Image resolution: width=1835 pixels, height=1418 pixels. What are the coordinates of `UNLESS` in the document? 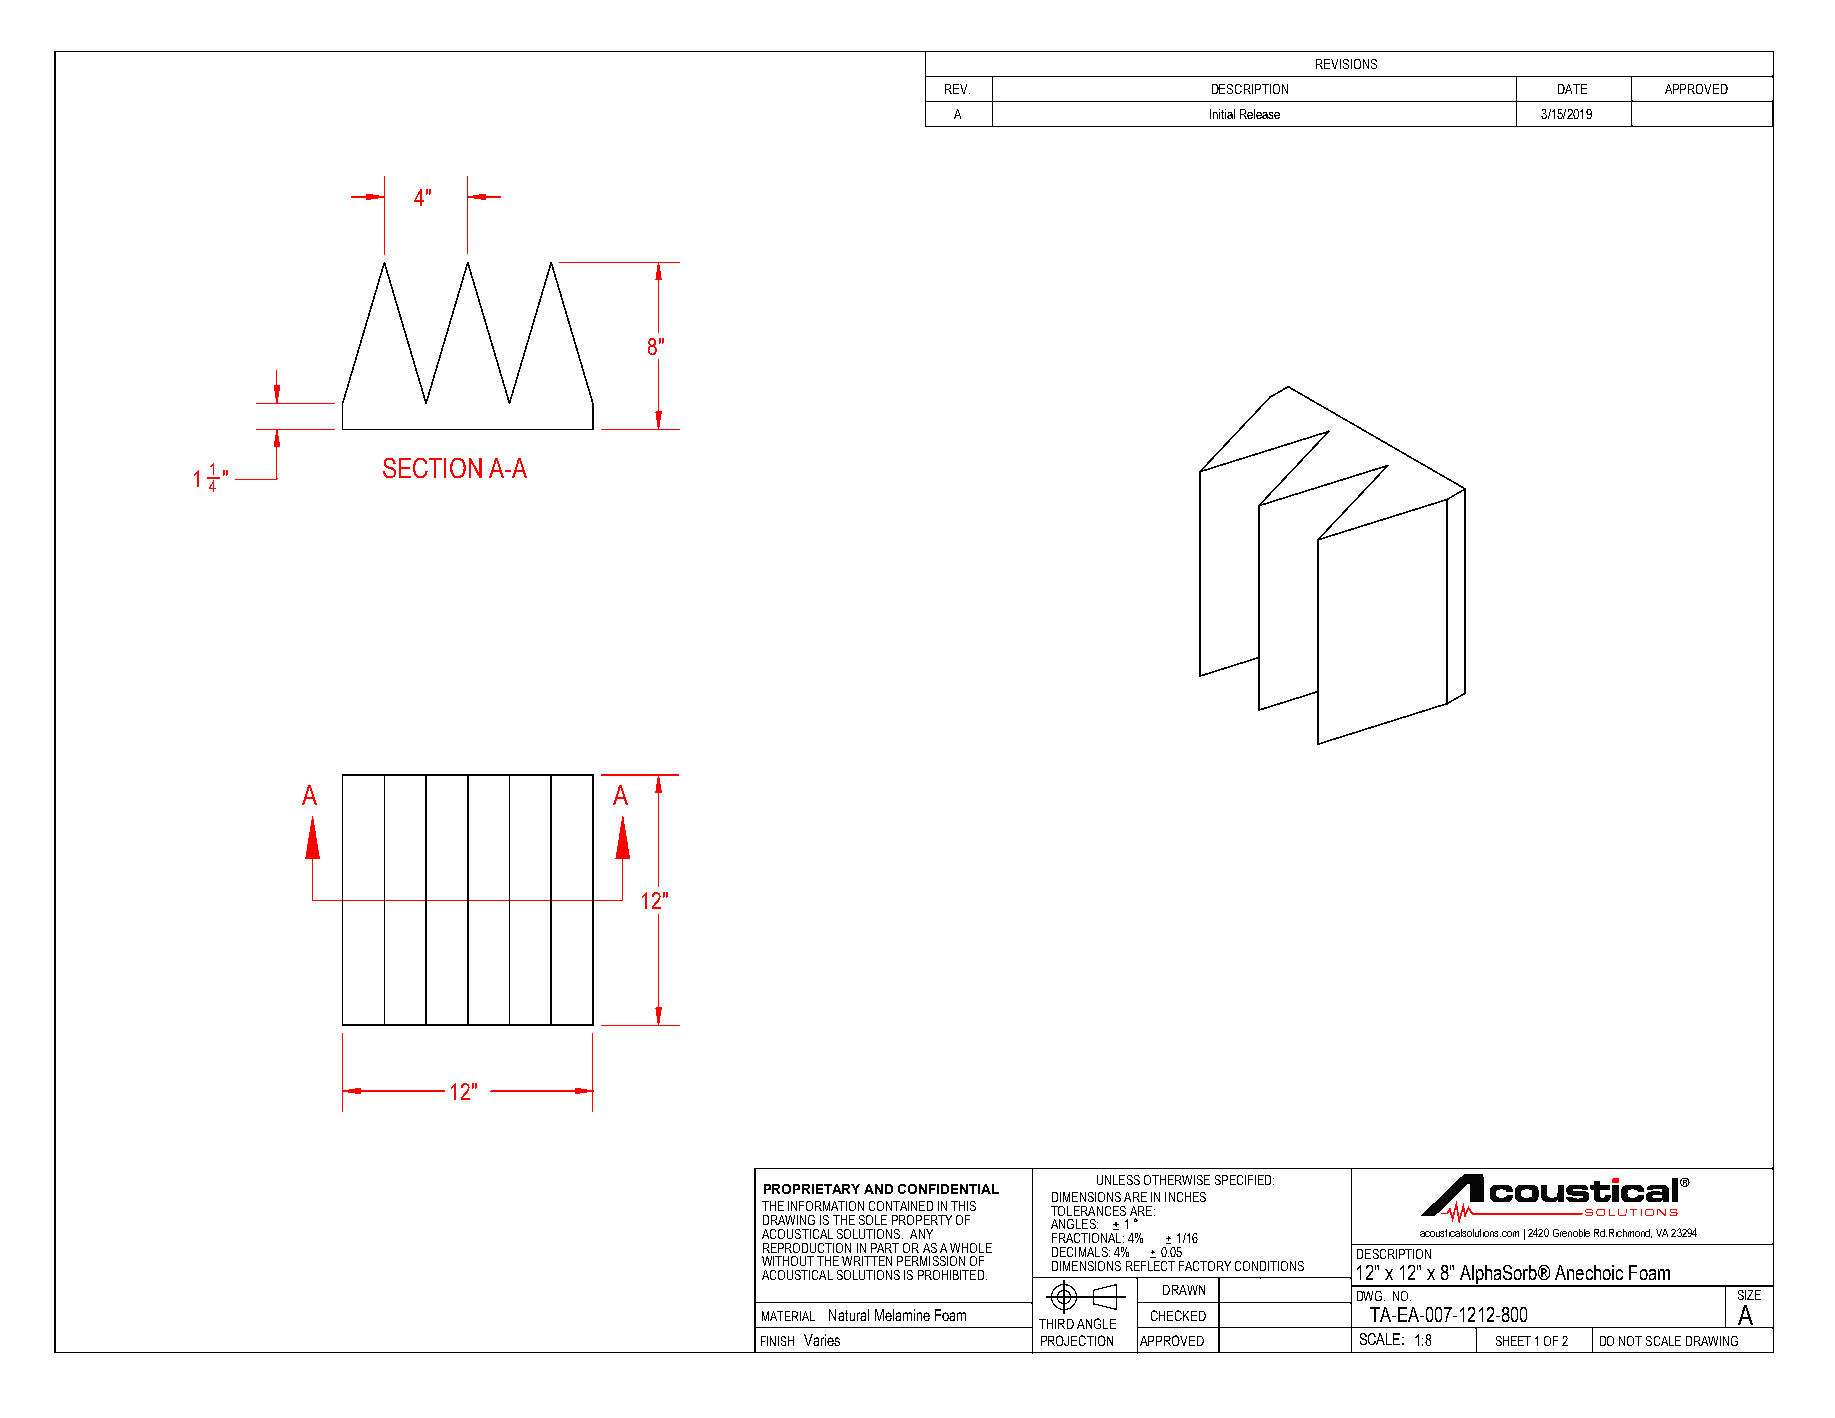 It's located at (1118, 1180).
